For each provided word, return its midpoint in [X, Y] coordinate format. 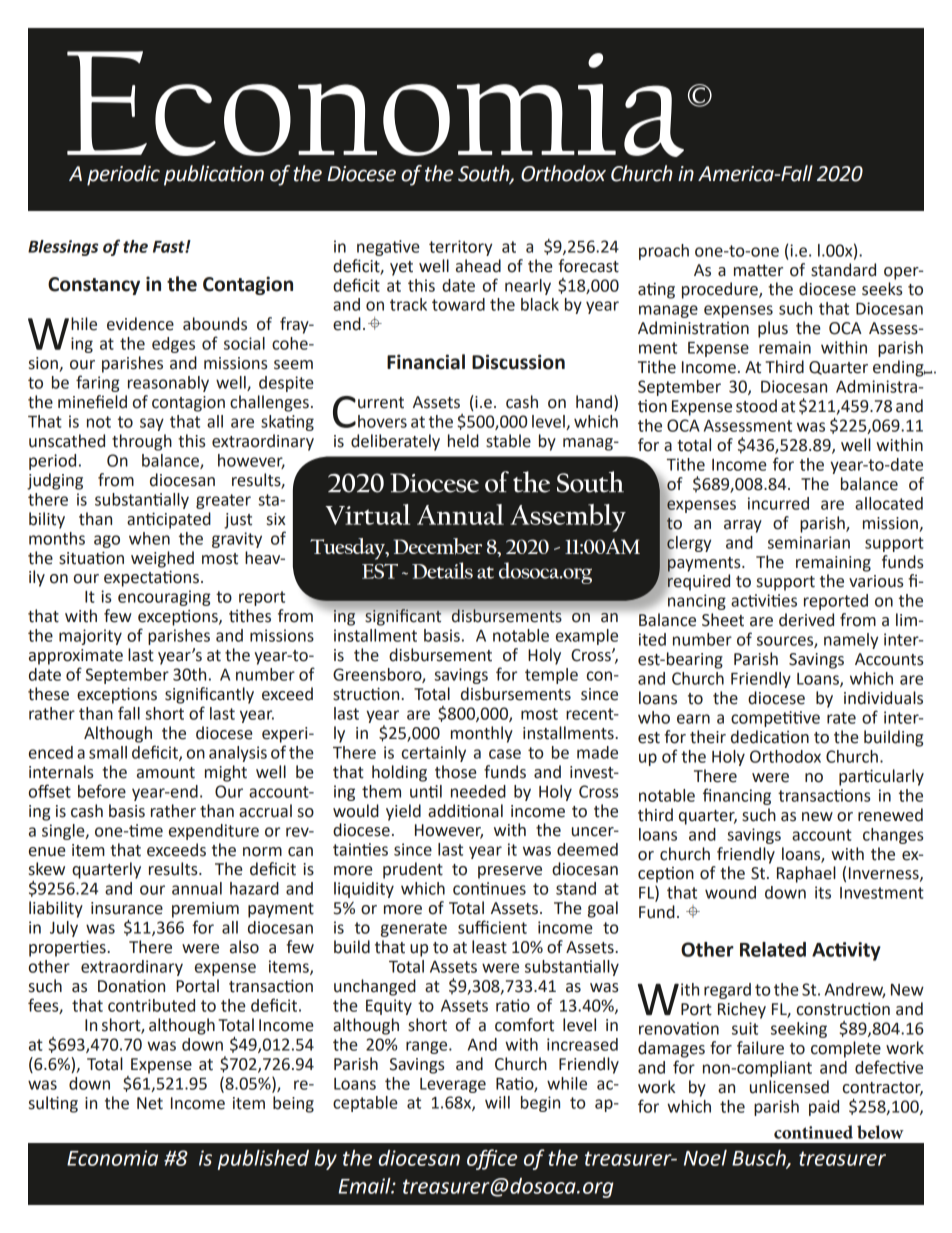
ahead [478, 266]
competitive [775, 719]
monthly [482, 734]
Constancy [94, 286]
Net [150, 1103]
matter [758, 270]
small [108, 752]
